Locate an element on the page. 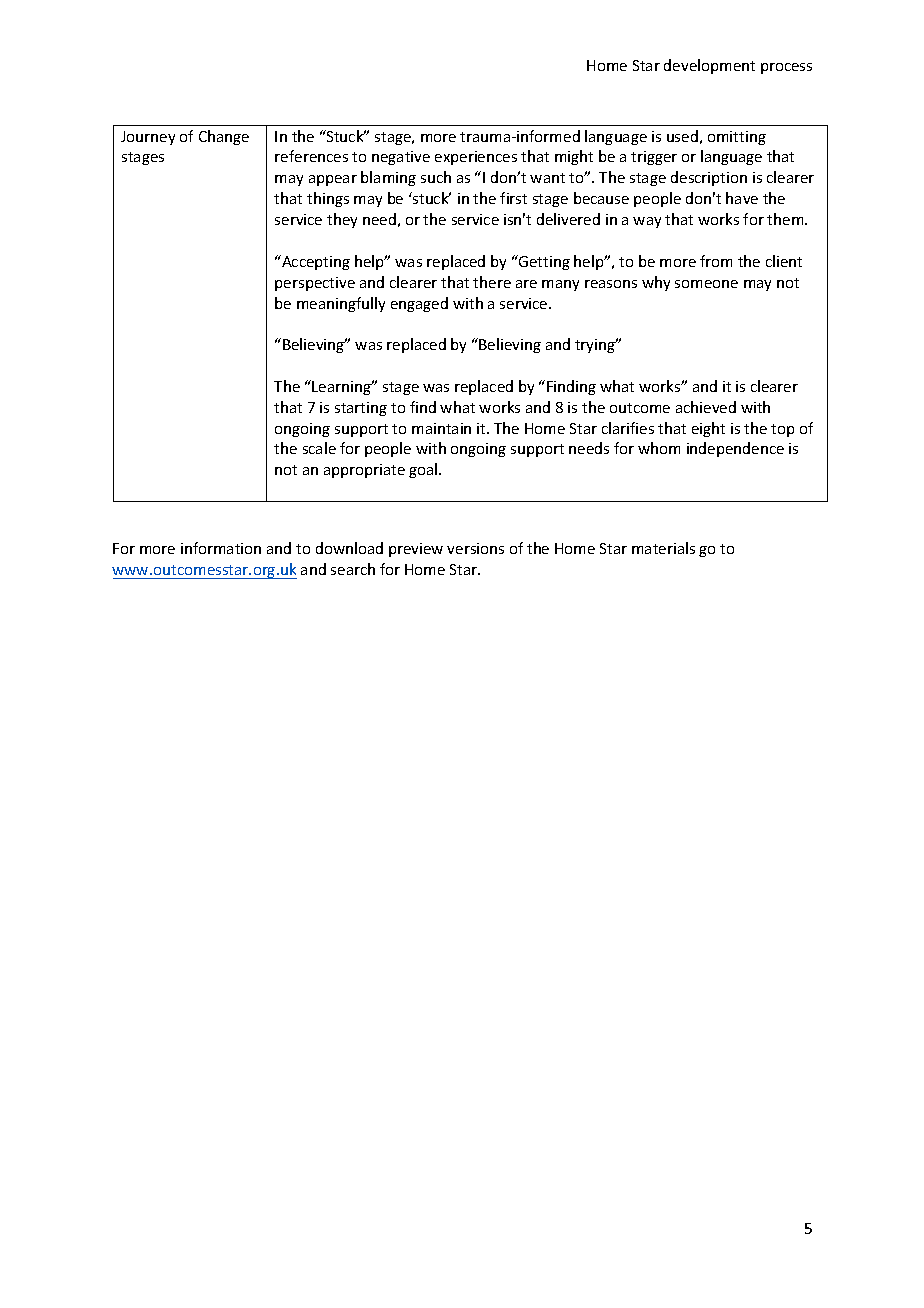 The height and width of the document is (1308, 924). development is located at coordinates (709, 66).
